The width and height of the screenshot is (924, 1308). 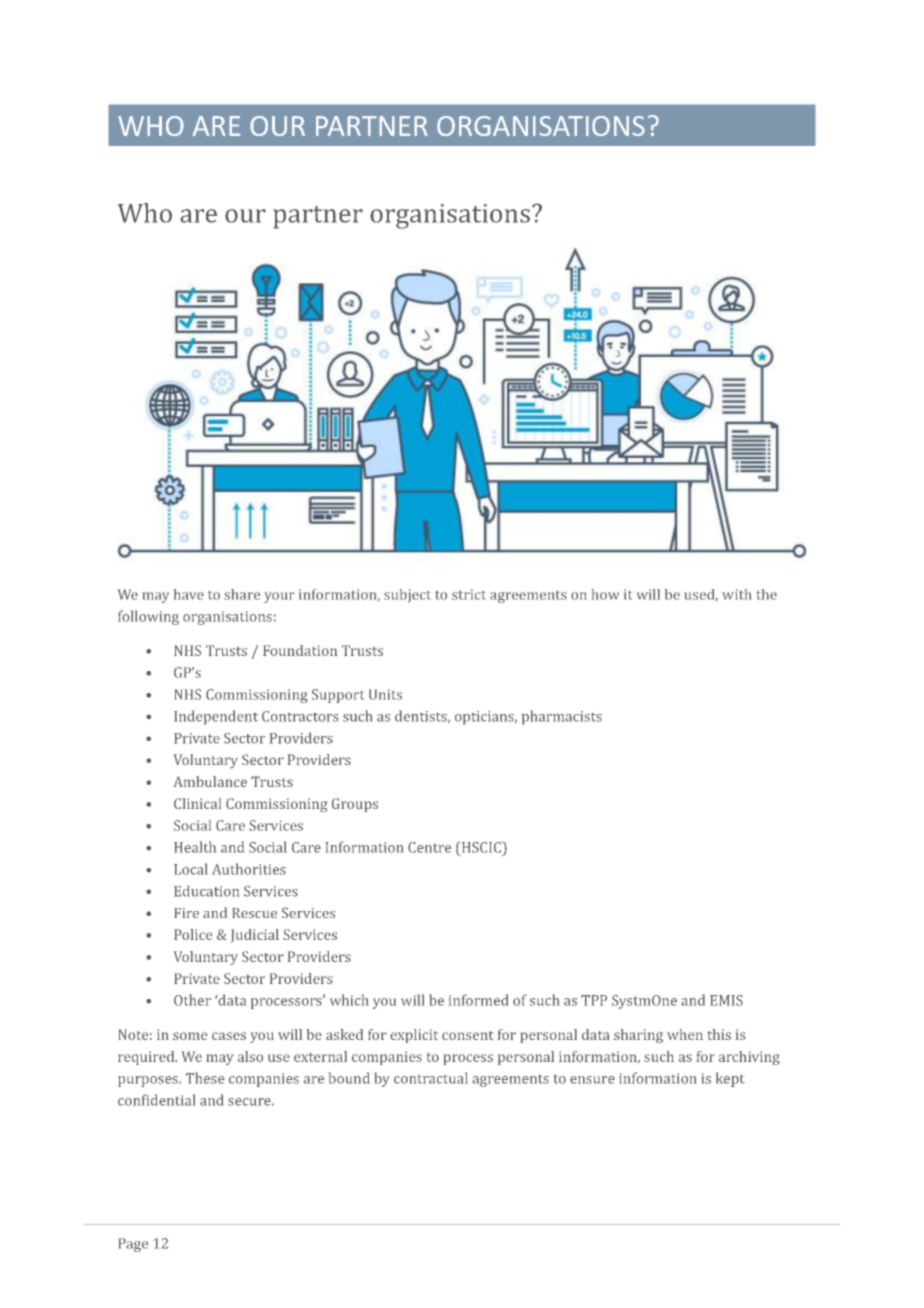 I want to click on Fire, so click(x=186, y=913).
